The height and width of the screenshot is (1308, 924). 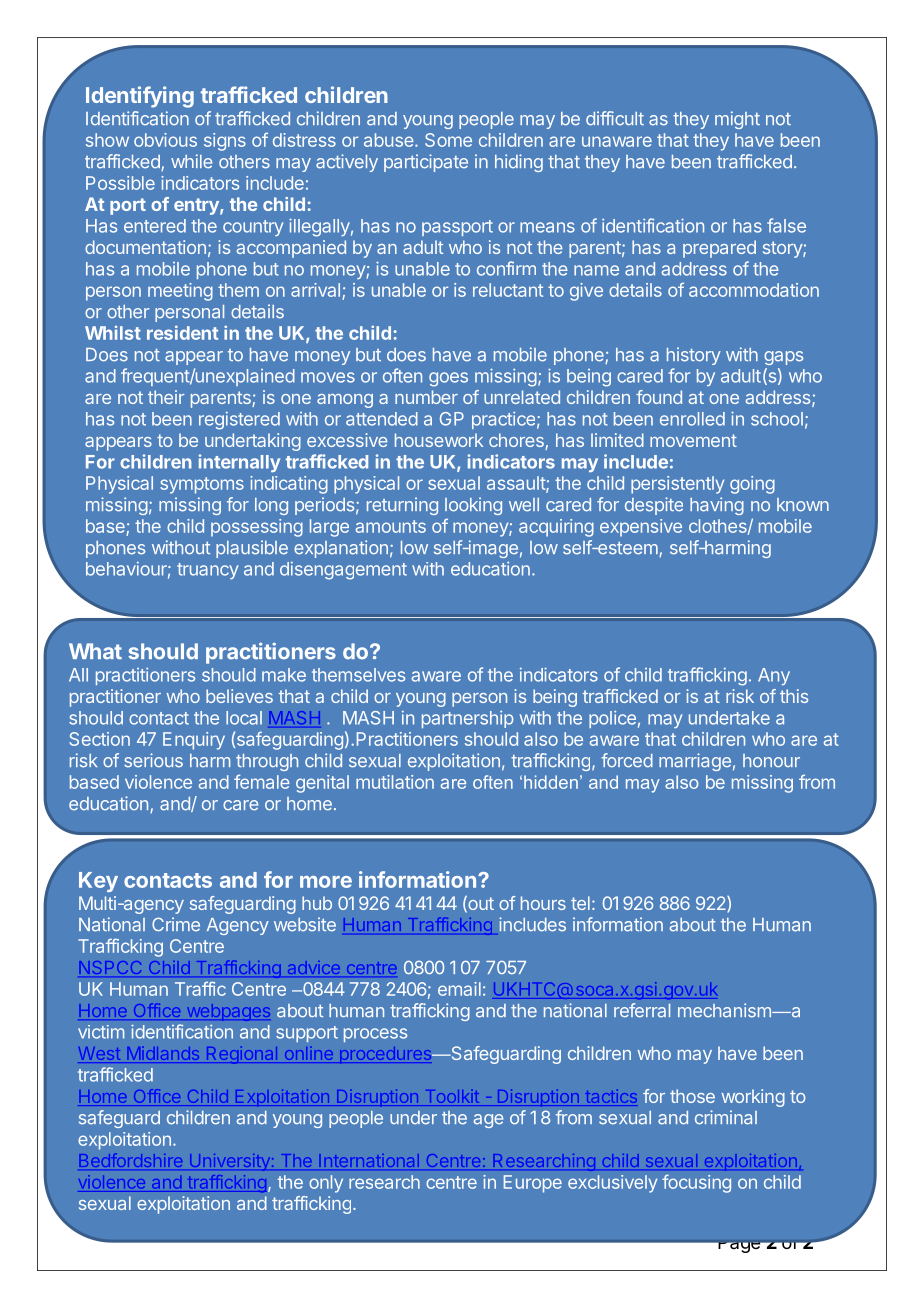 I want to click on only, so click(x=326, y=1184).
